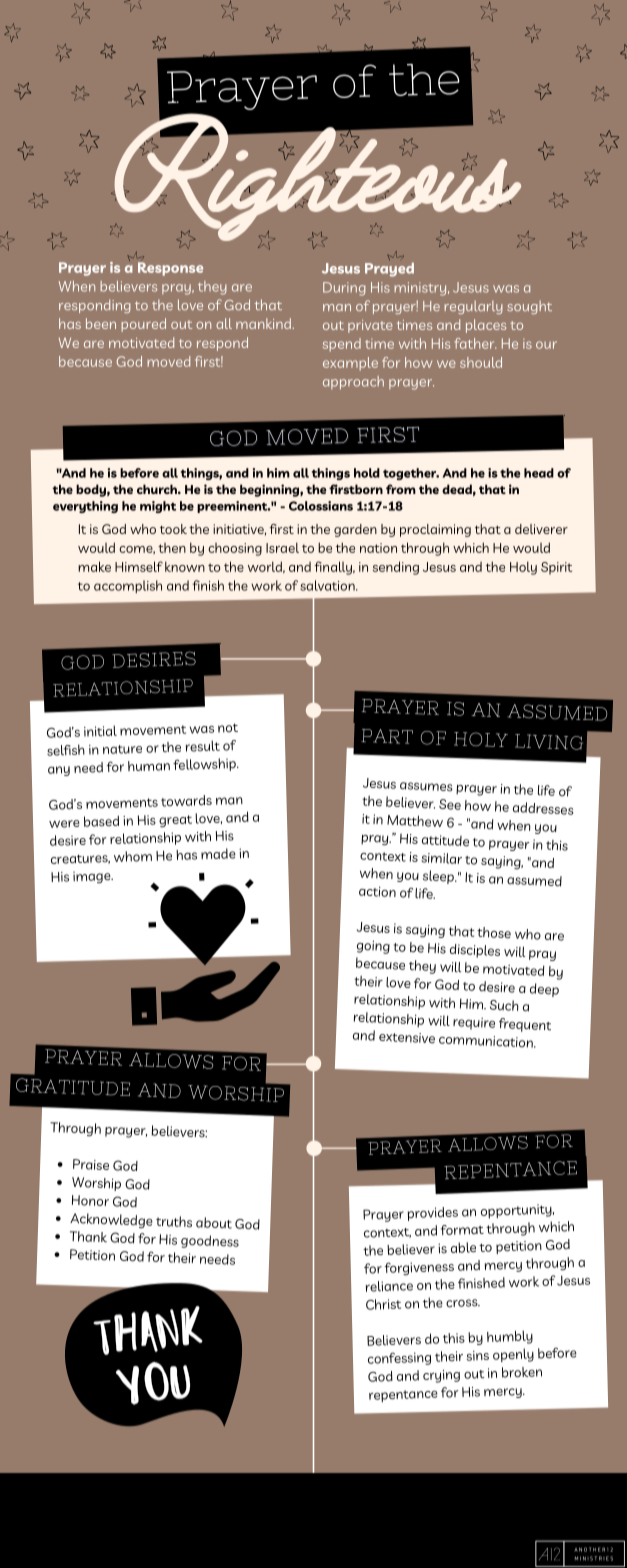 The width and height of the screenshot is (627, 1568). Describe the element at coordinates (170, 269) in the screenshot. I see `Response` at that location.
